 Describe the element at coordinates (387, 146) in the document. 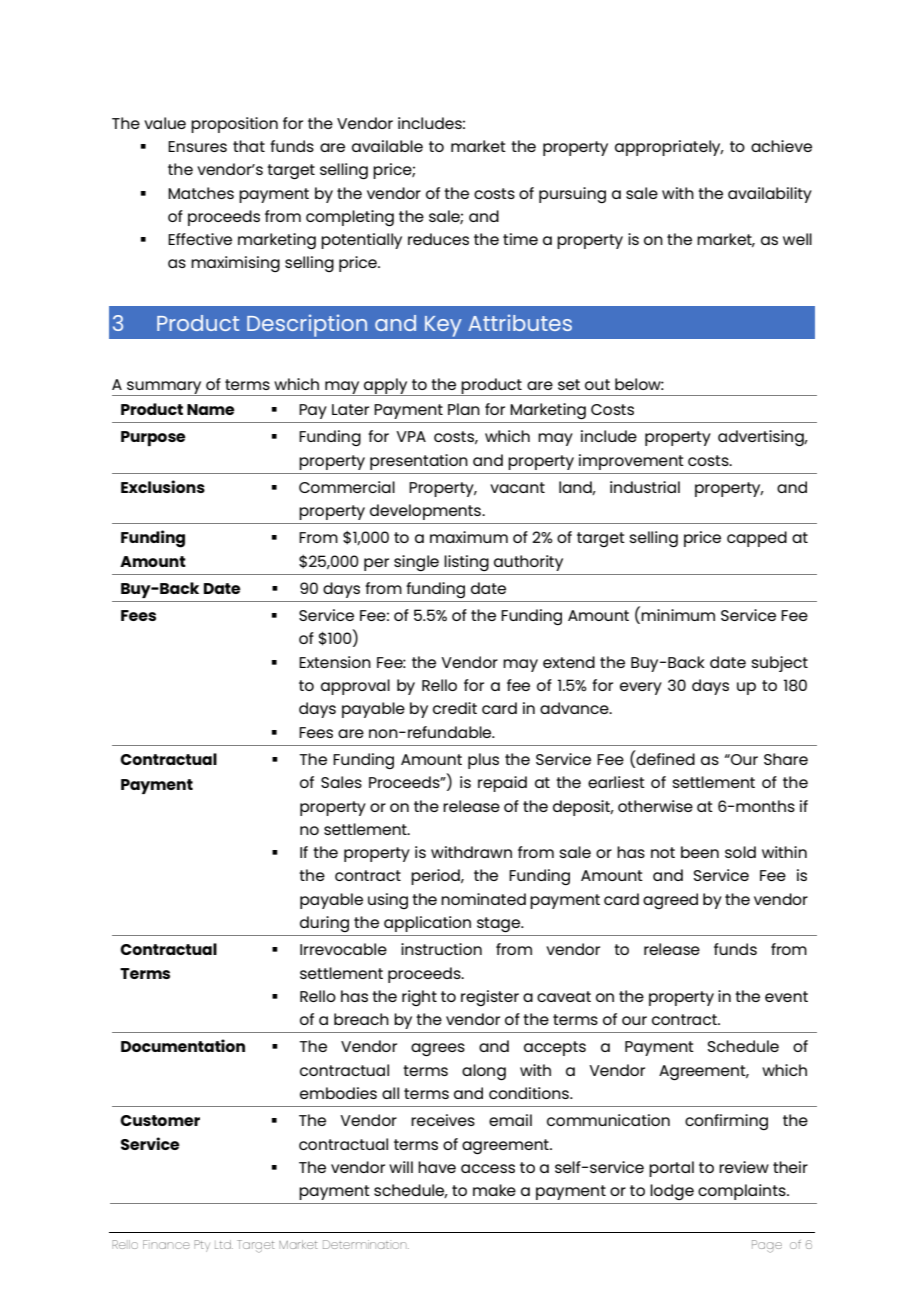

I see `available` at that location.
